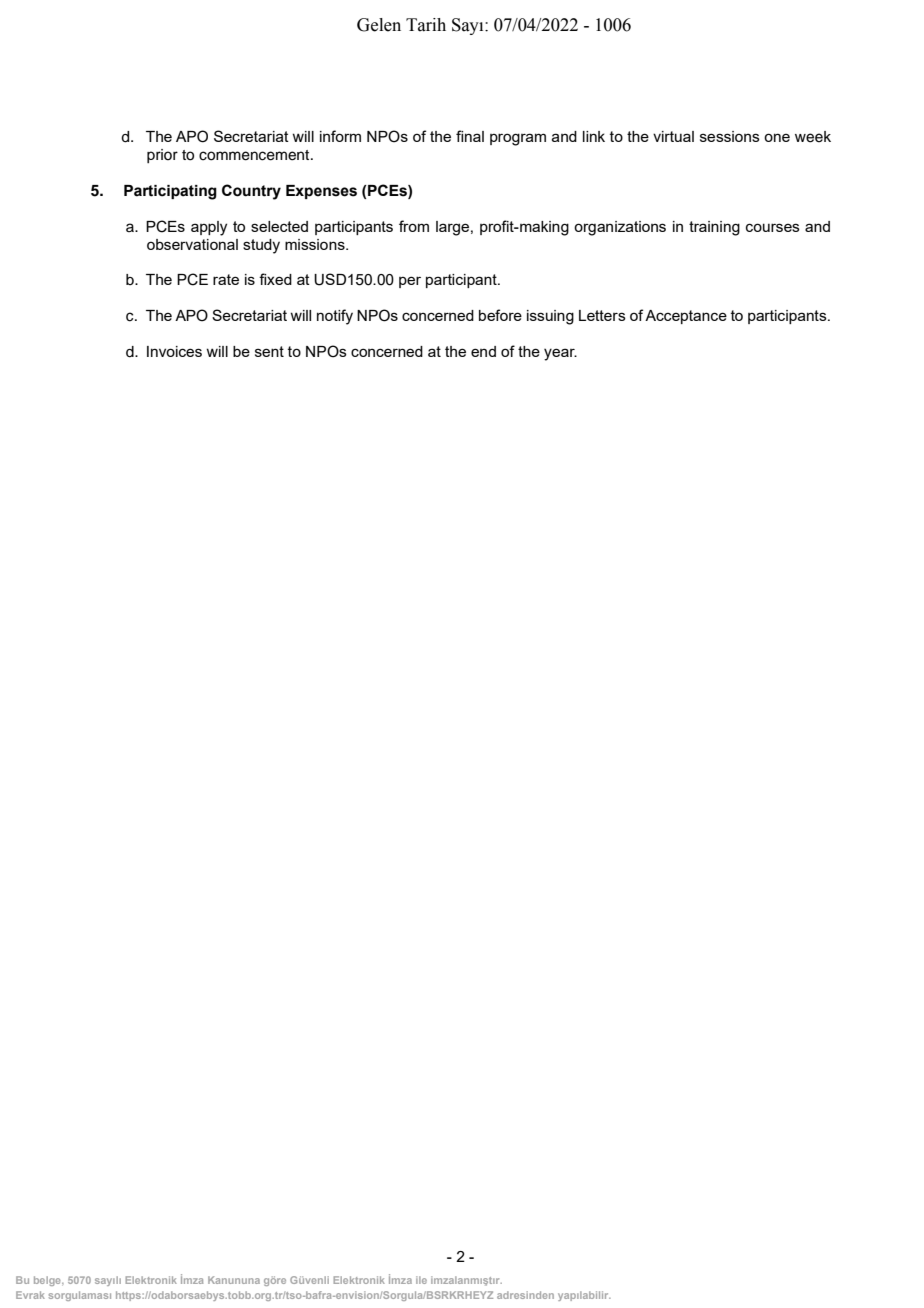 This image has height=1308, width=924. I want to click on end, so click(483, 351).
